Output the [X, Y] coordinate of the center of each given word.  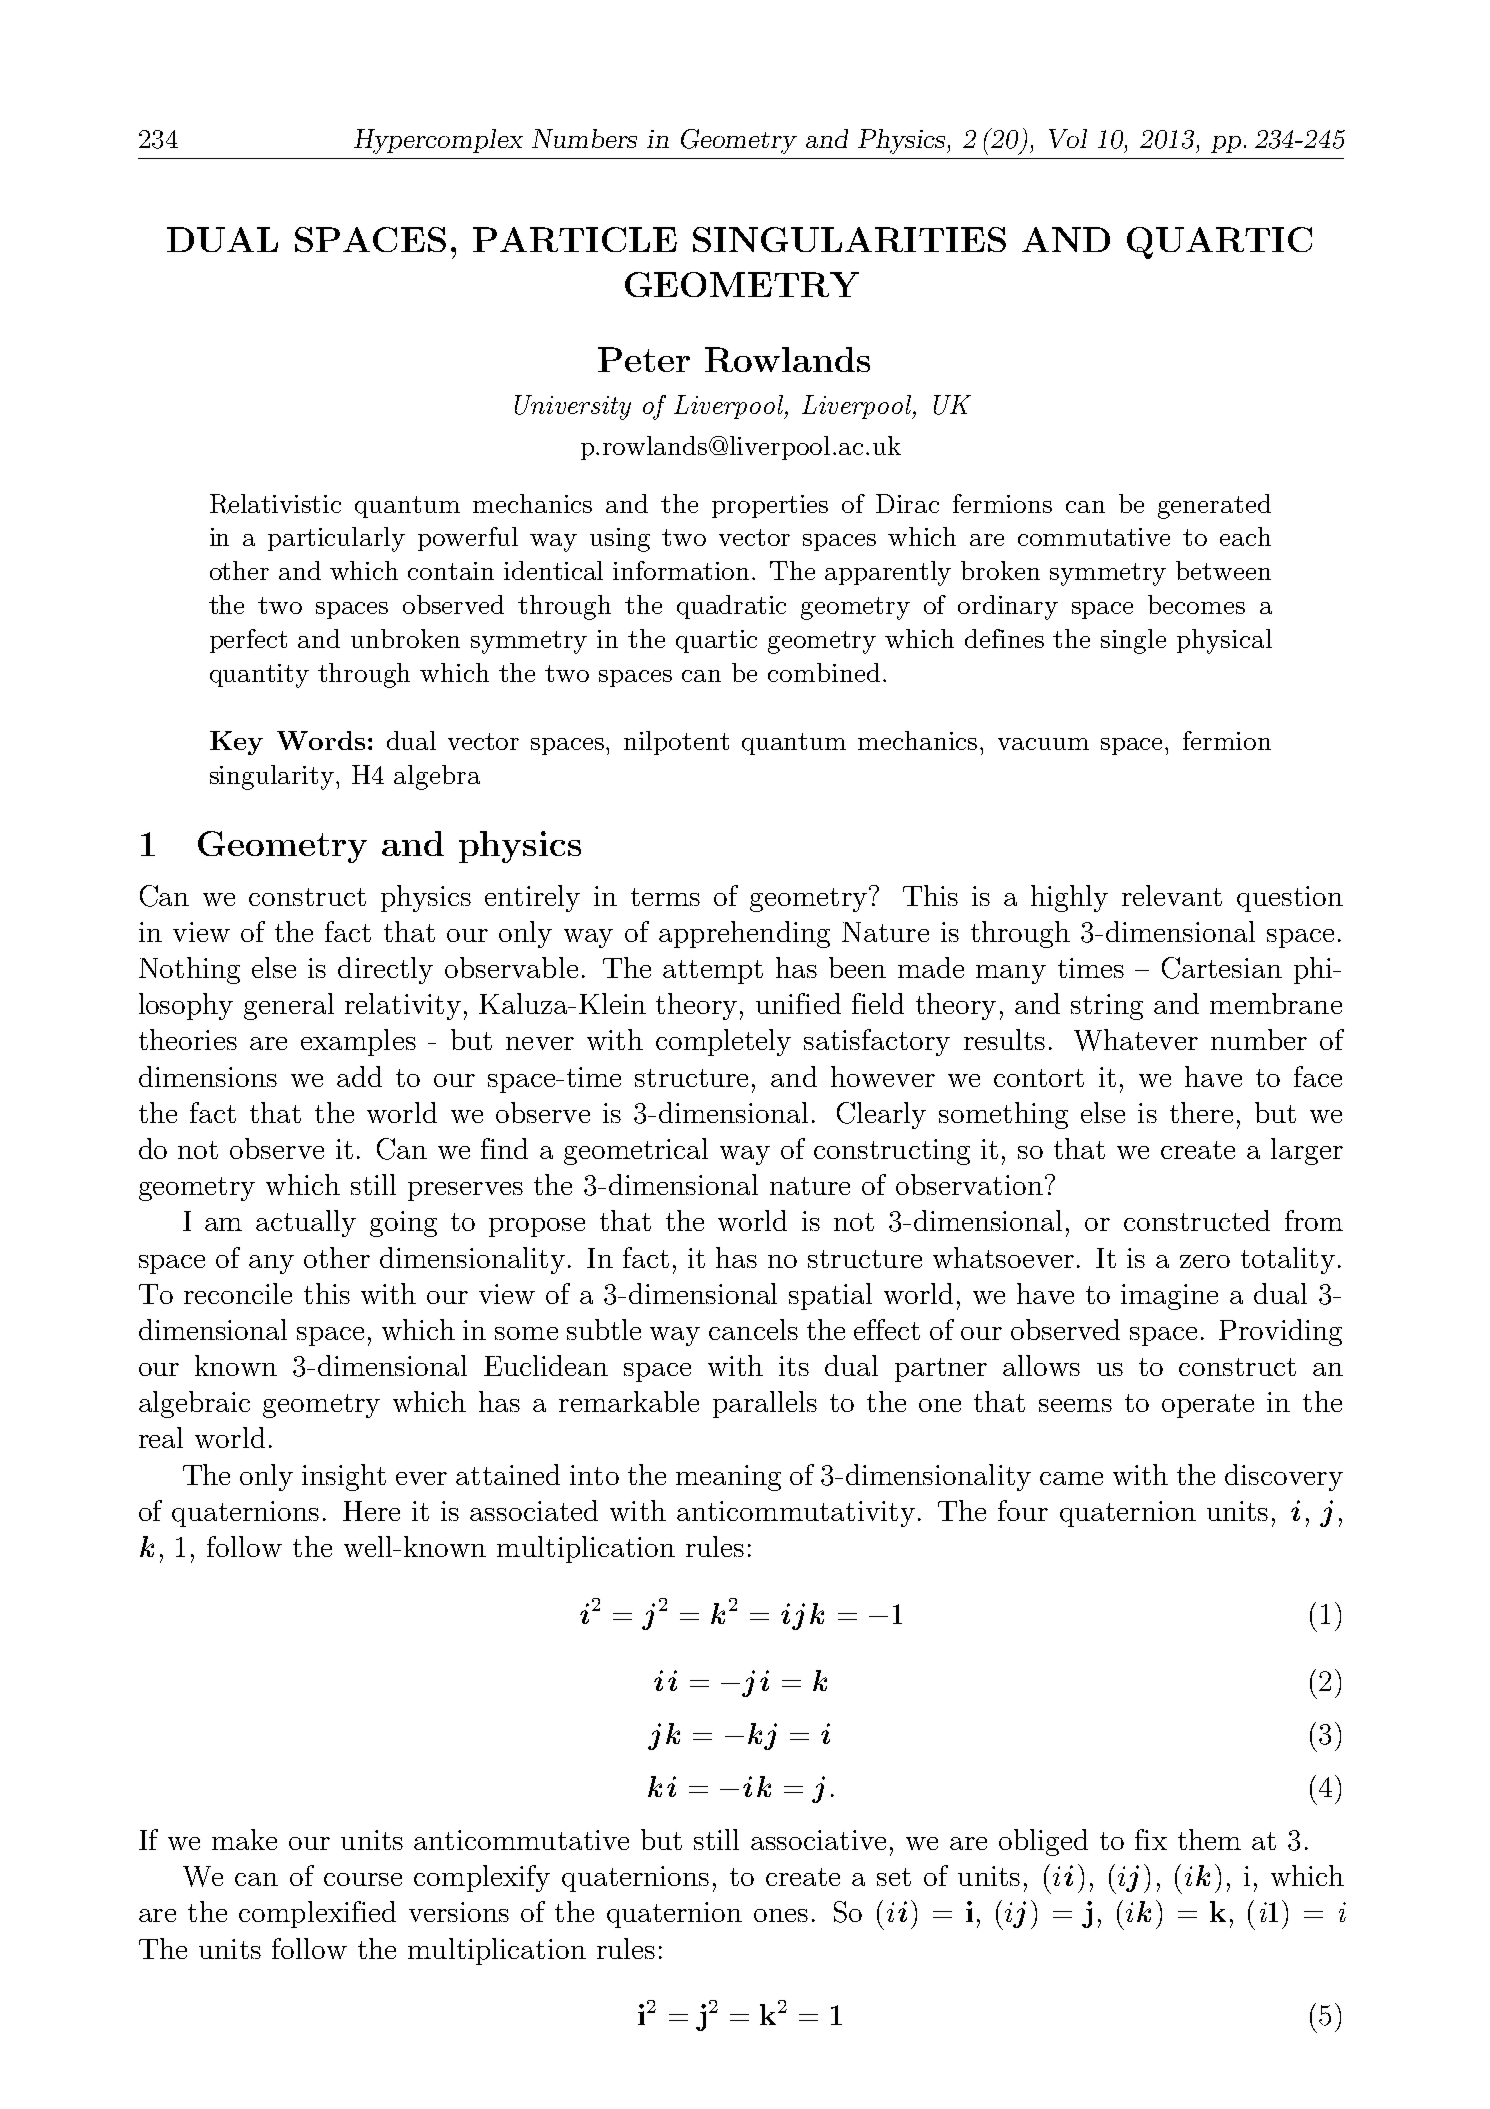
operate [1208, 1406]
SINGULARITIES [849, 239]
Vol [1068, 138]
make [244, 1839]
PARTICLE [575, 239]
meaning [728, 1478]
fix [1151, 1839]
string [1107, 1007]
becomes [1196, 604]
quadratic [731, 607]
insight [344, 1477]
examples [358, 1042]
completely [723, 1042]
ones [781, 1915]
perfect [248, 641]
